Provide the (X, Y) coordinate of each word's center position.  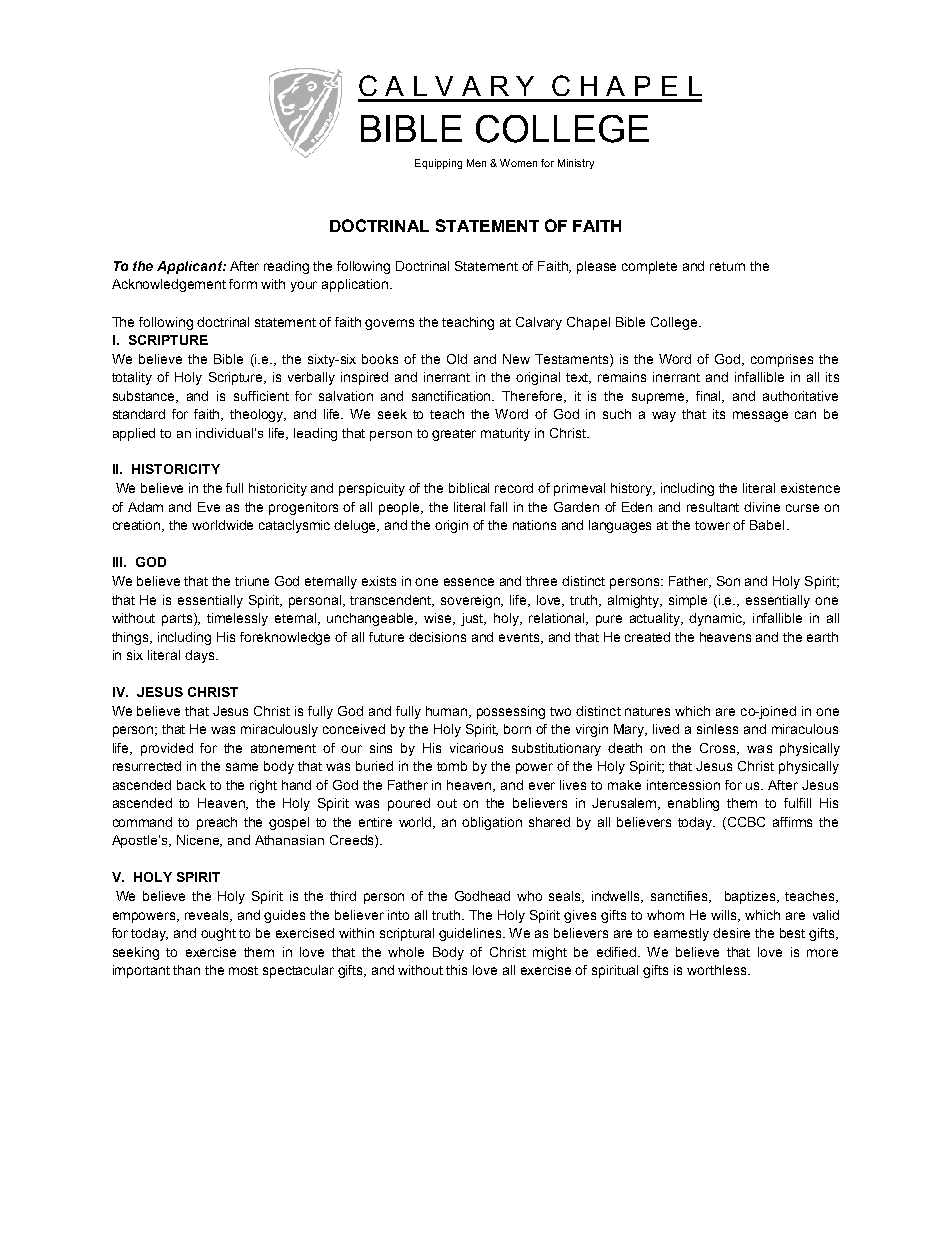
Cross (719, 749)
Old (457, 359)
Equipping (438, 164)
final (710, 397)
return (727, 266)
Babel (767, 525)
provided (167, 749)
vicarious (476, 748)
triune (252, 581)
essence (469, 582)
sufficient (261, 396)
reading (286, 267)
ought (218, 934)
